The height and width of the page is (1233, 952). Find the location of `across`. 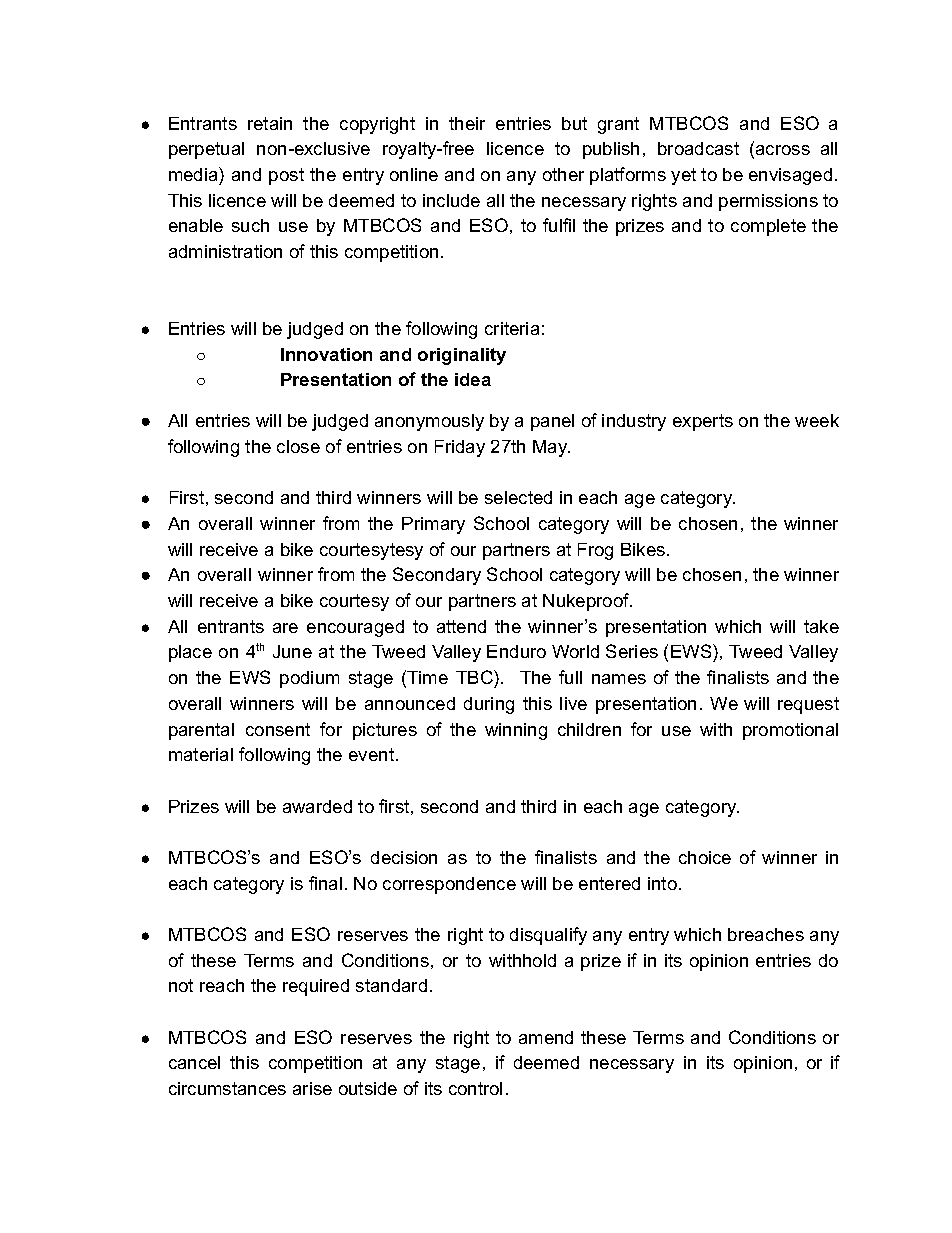

across is located at coordinates (783, 150).
